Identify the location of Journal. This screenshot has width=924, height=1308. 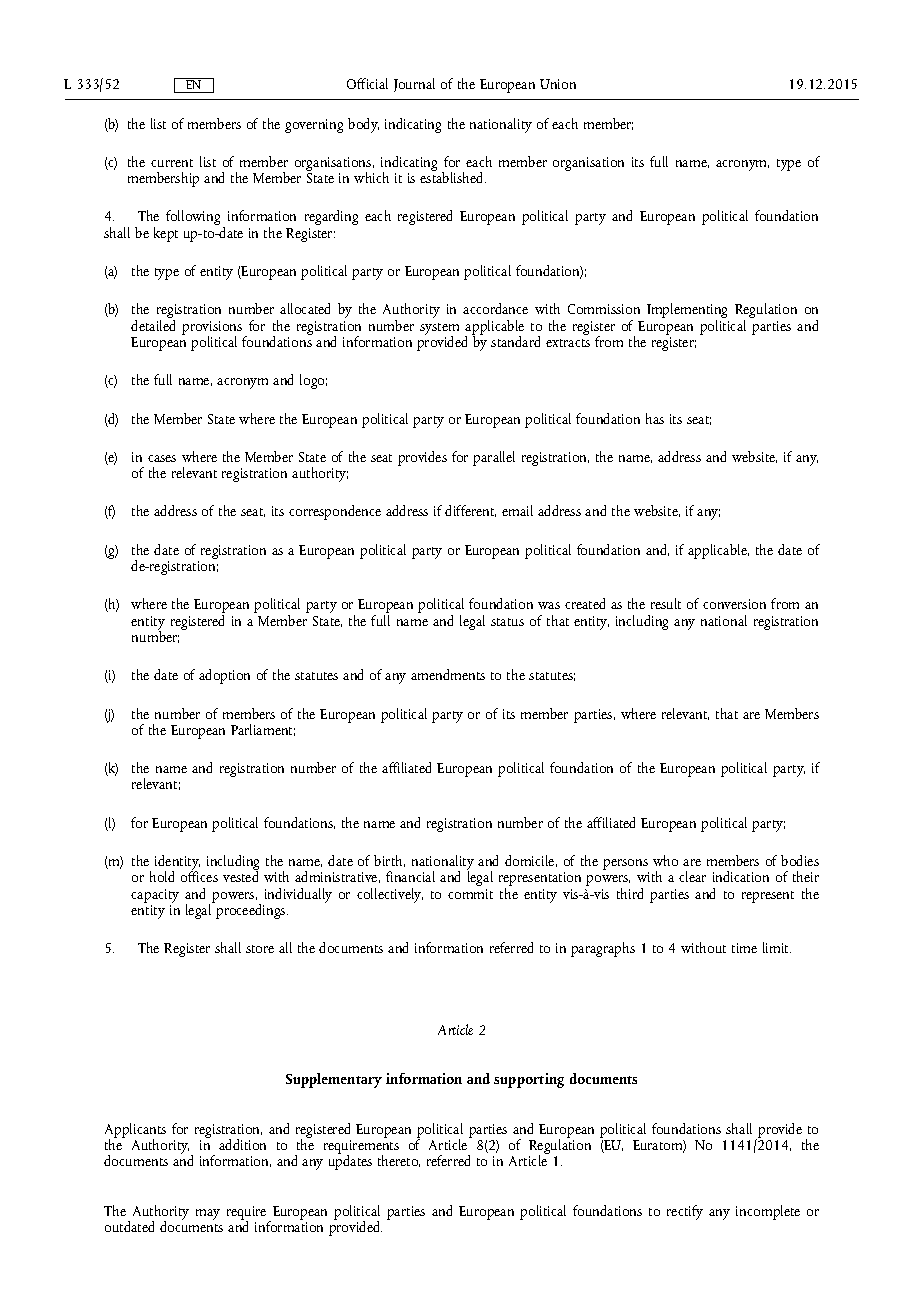
(414, 85).
